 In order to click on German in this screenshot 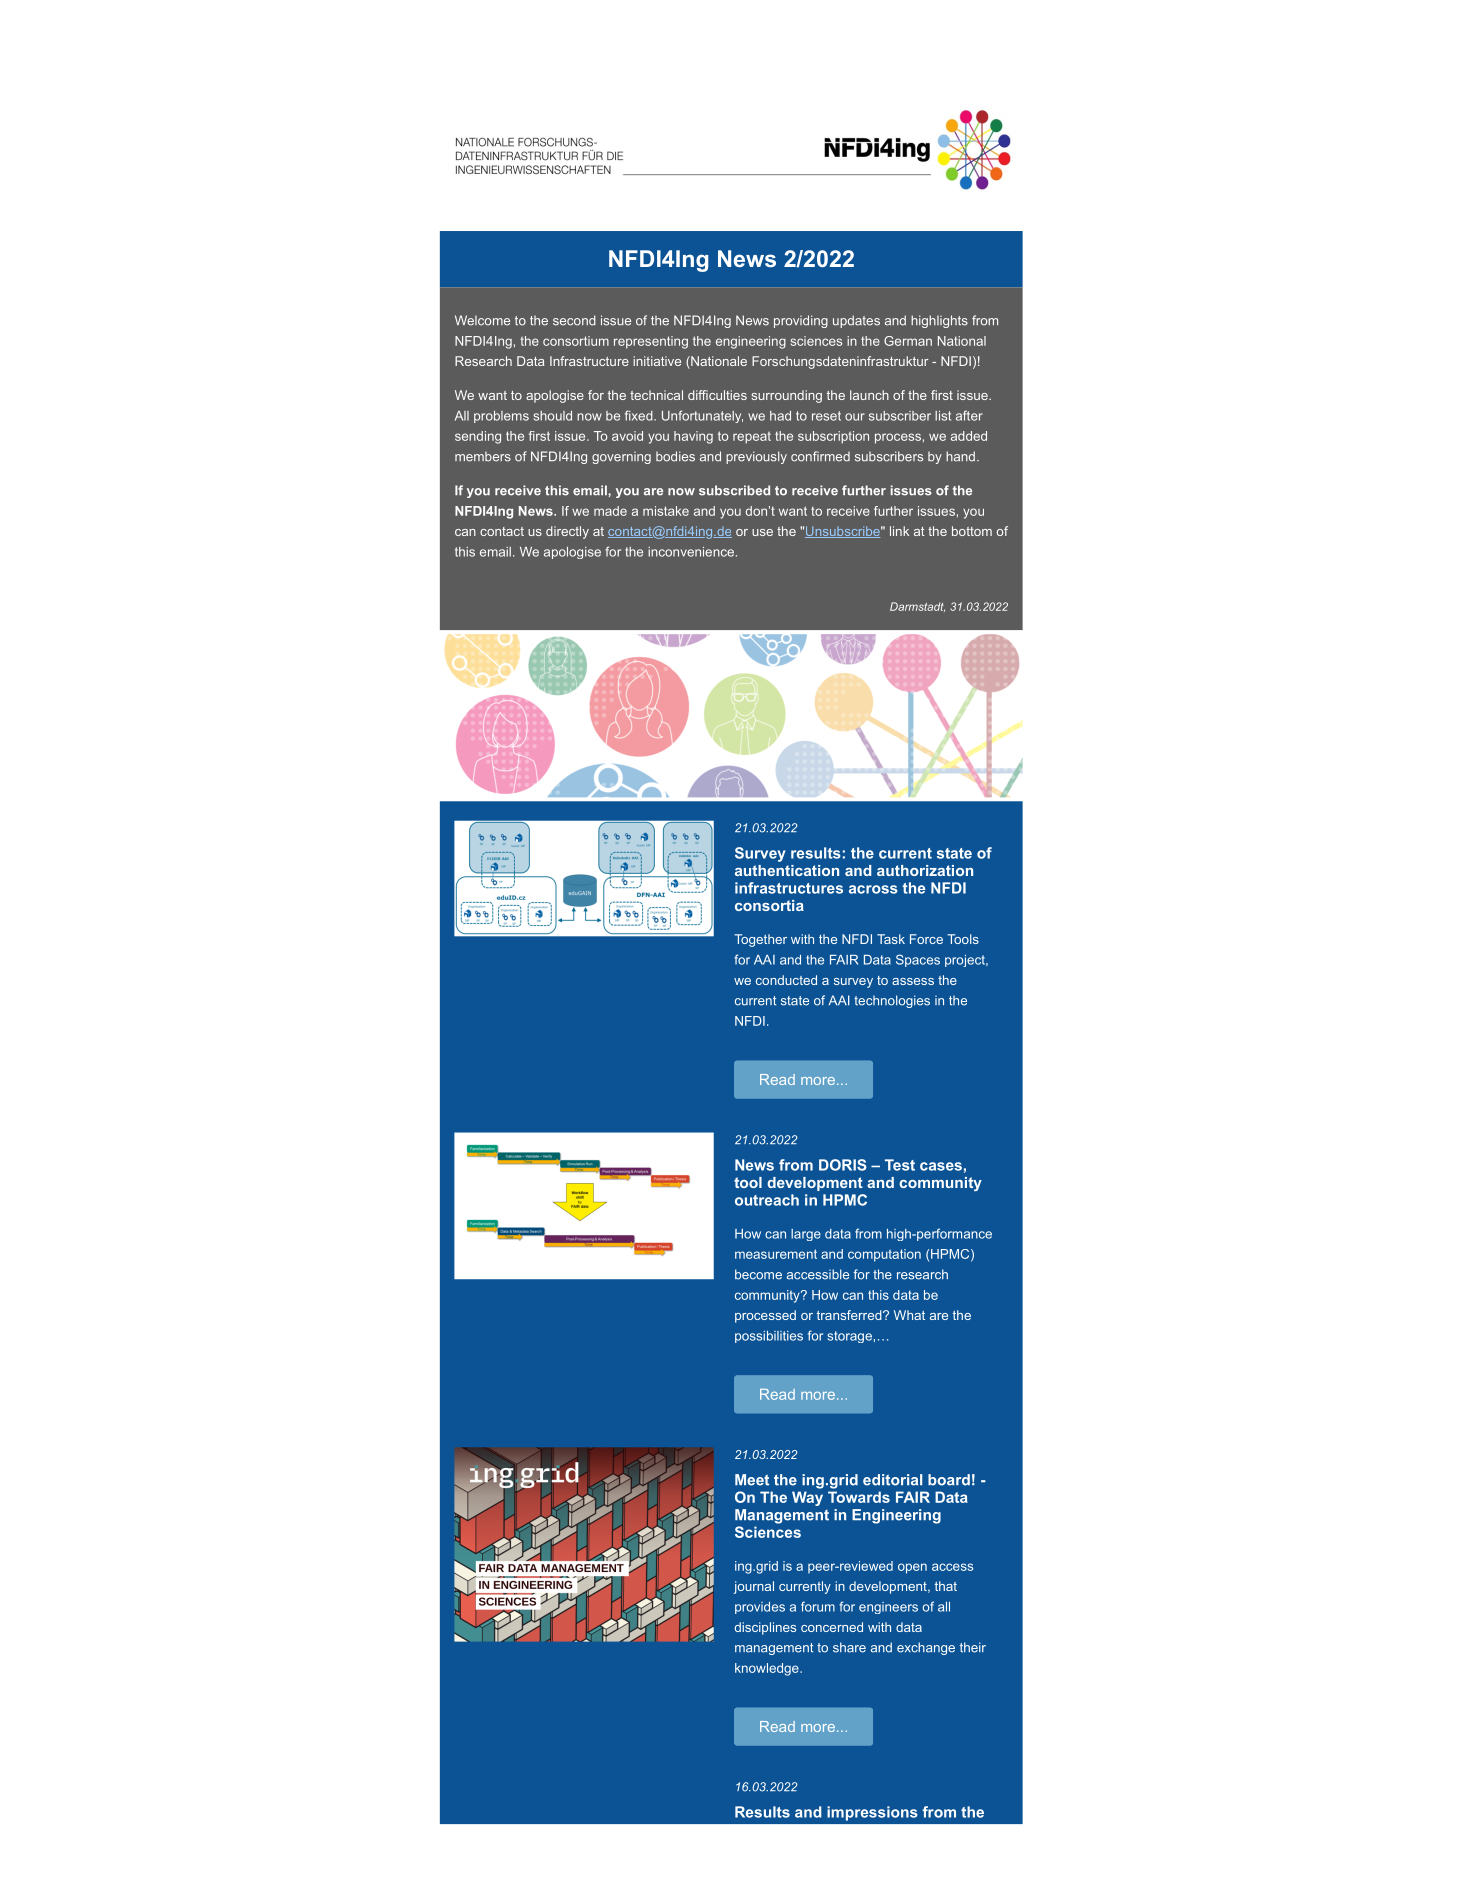, I will do `click(908, 341)`.
